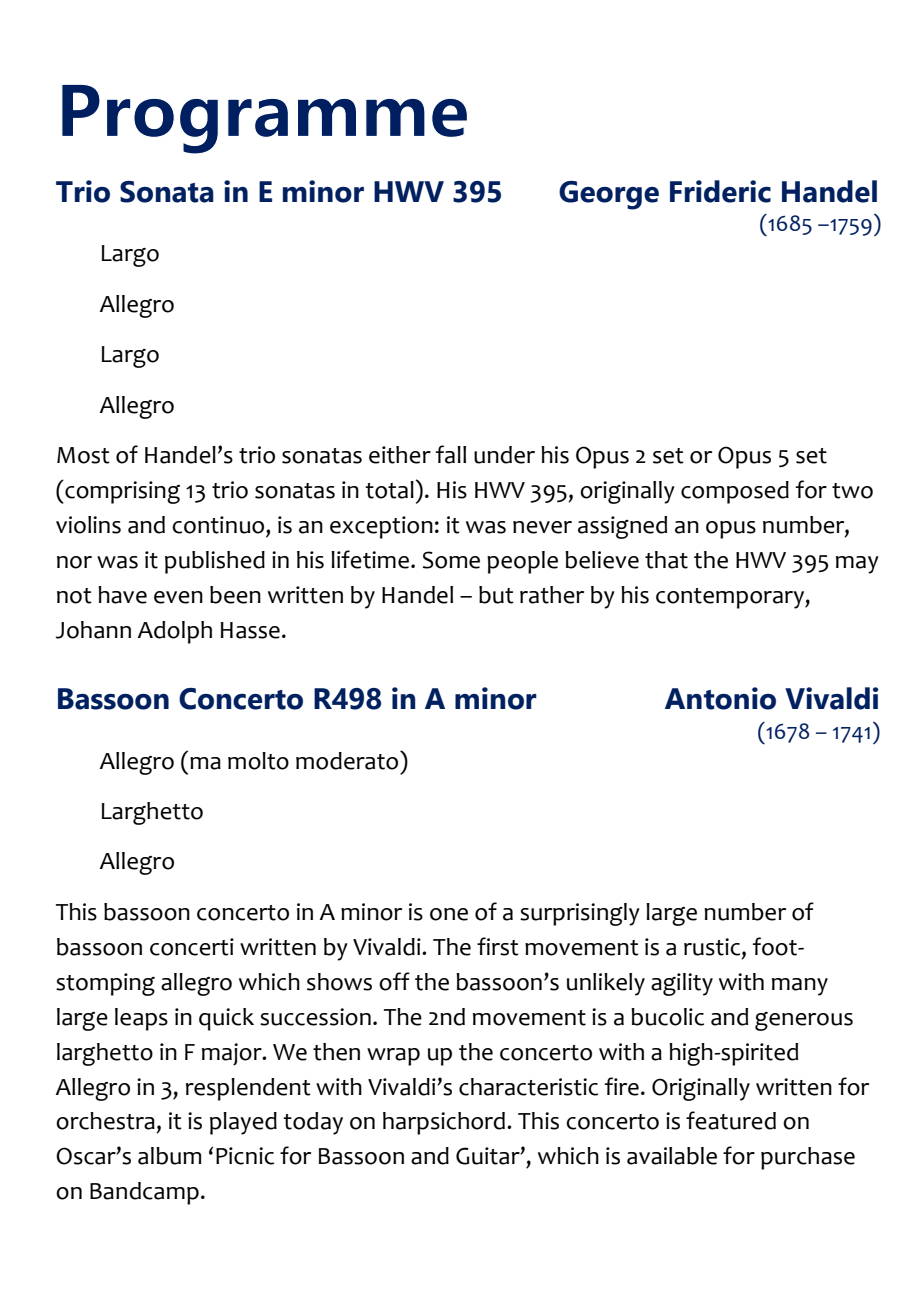  What do you see at coordinates (121, 492) in the document?
I see `comprising` at bounding box center [121, 492].
